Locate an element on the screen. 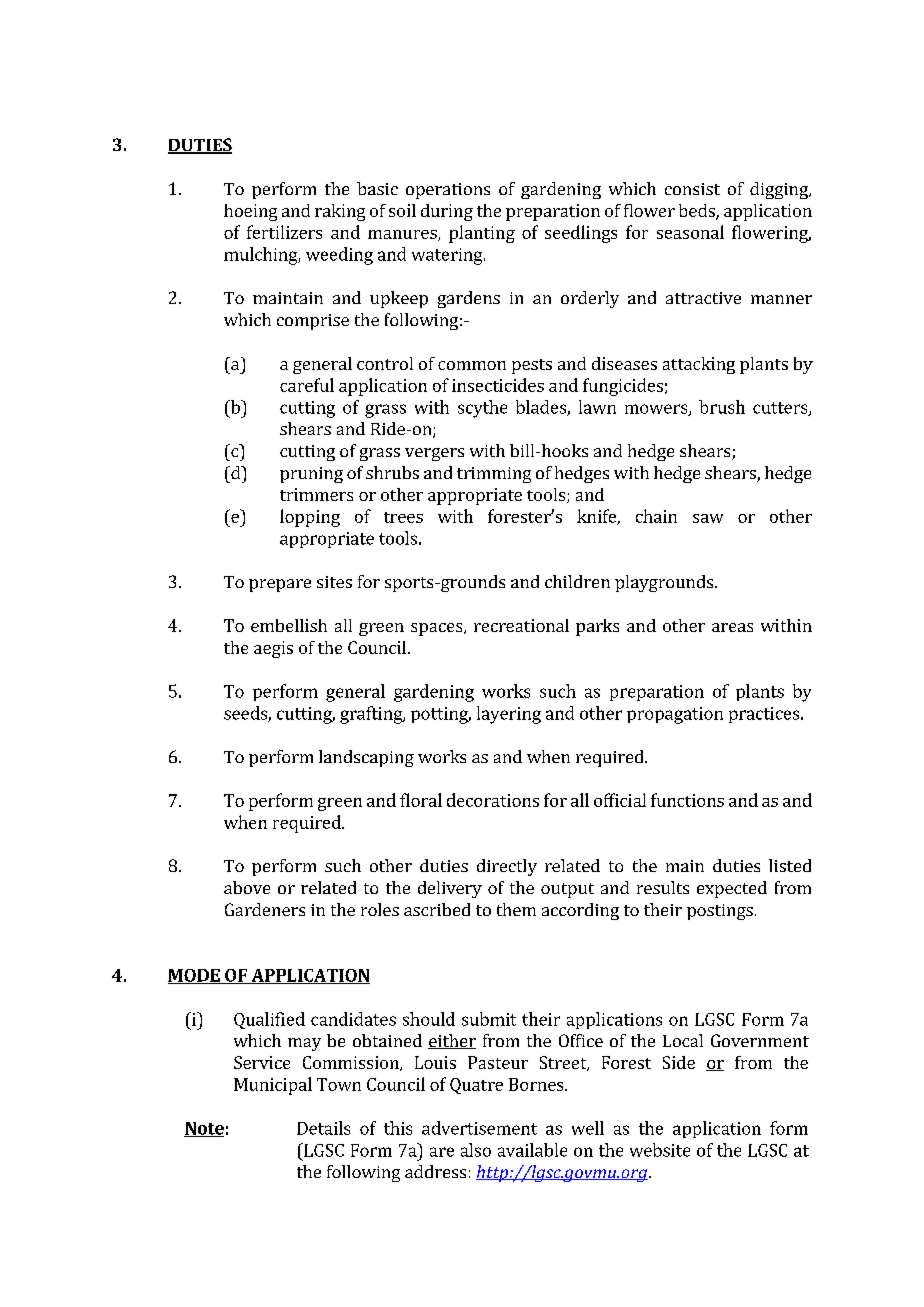  pruning is located at coordinates (311, 475).
